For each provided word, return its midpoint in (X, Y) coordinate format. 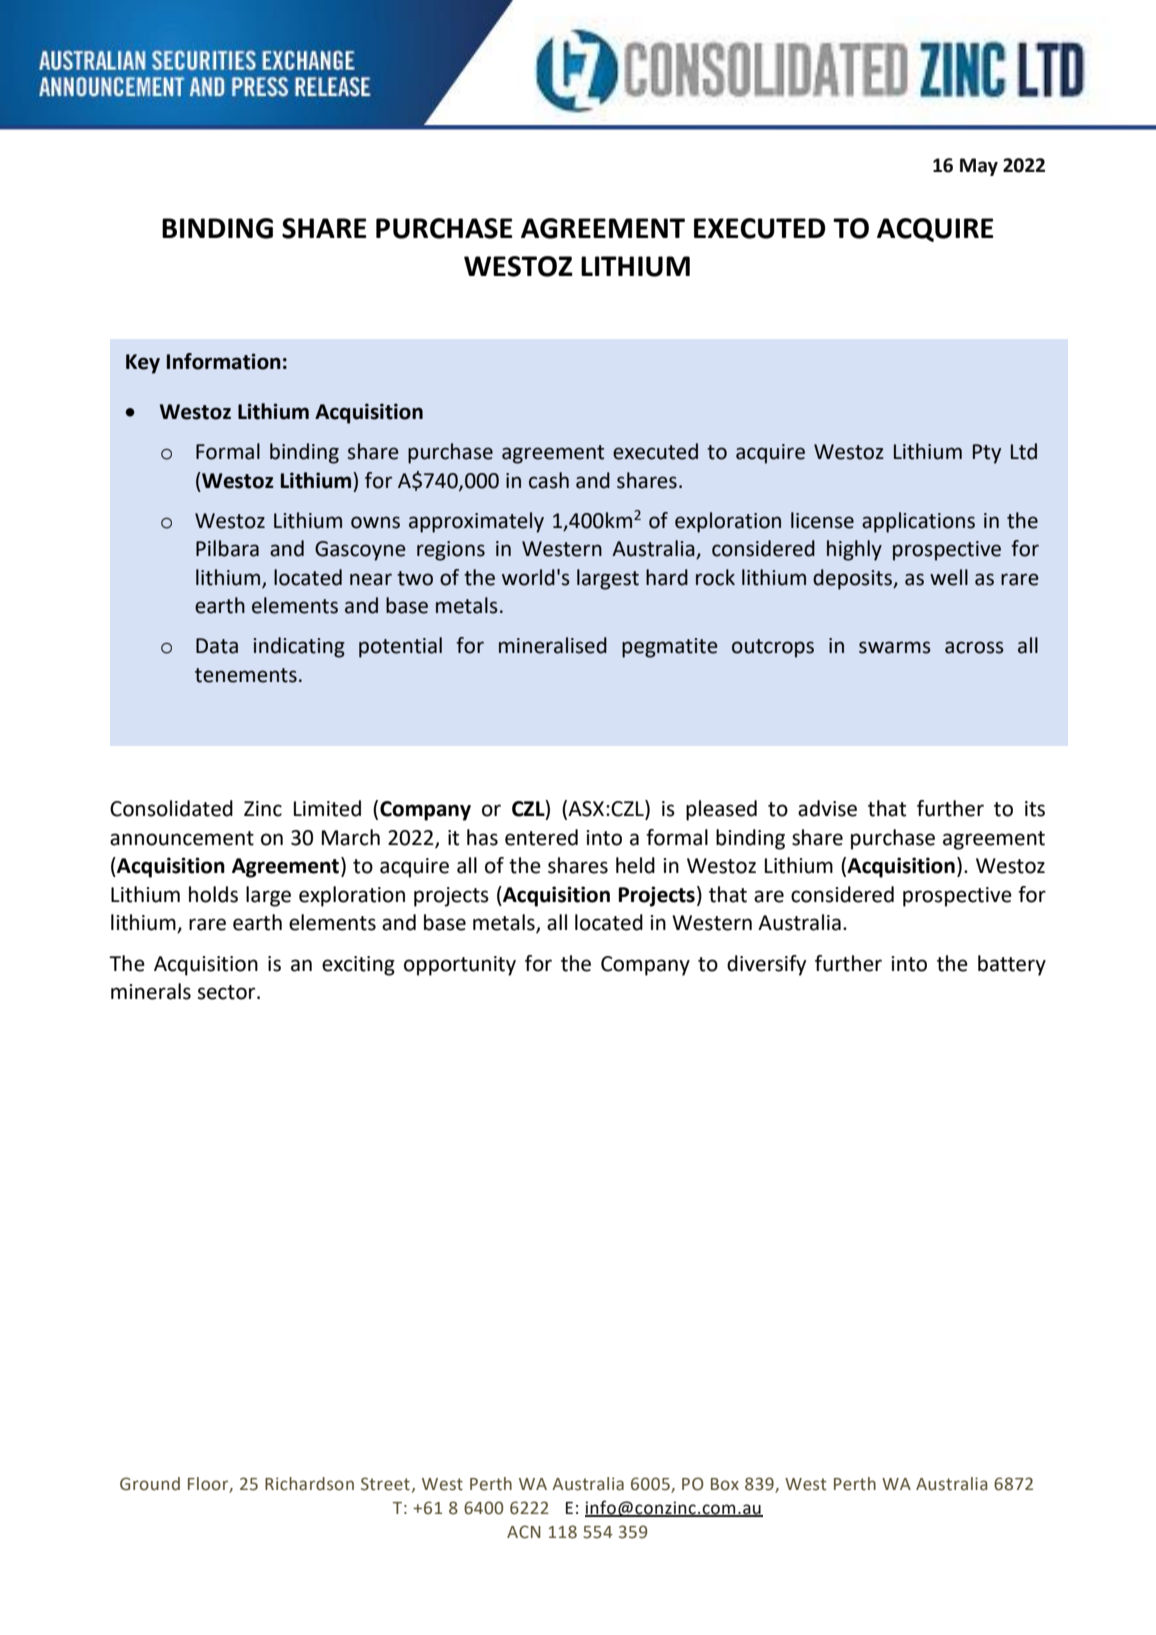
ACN (524, 1532)
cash (549, 480)
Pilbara (227, 548)
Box (725, 1484)
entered (541, 837)
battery (1012, 965)
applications (918, 522)
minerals (151, 991)
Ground (150, 1484)
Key (143, 364)
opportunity (460, 966)
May (979, 167)
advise (827, 808)
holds (213, 894)
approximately (476, 522)
